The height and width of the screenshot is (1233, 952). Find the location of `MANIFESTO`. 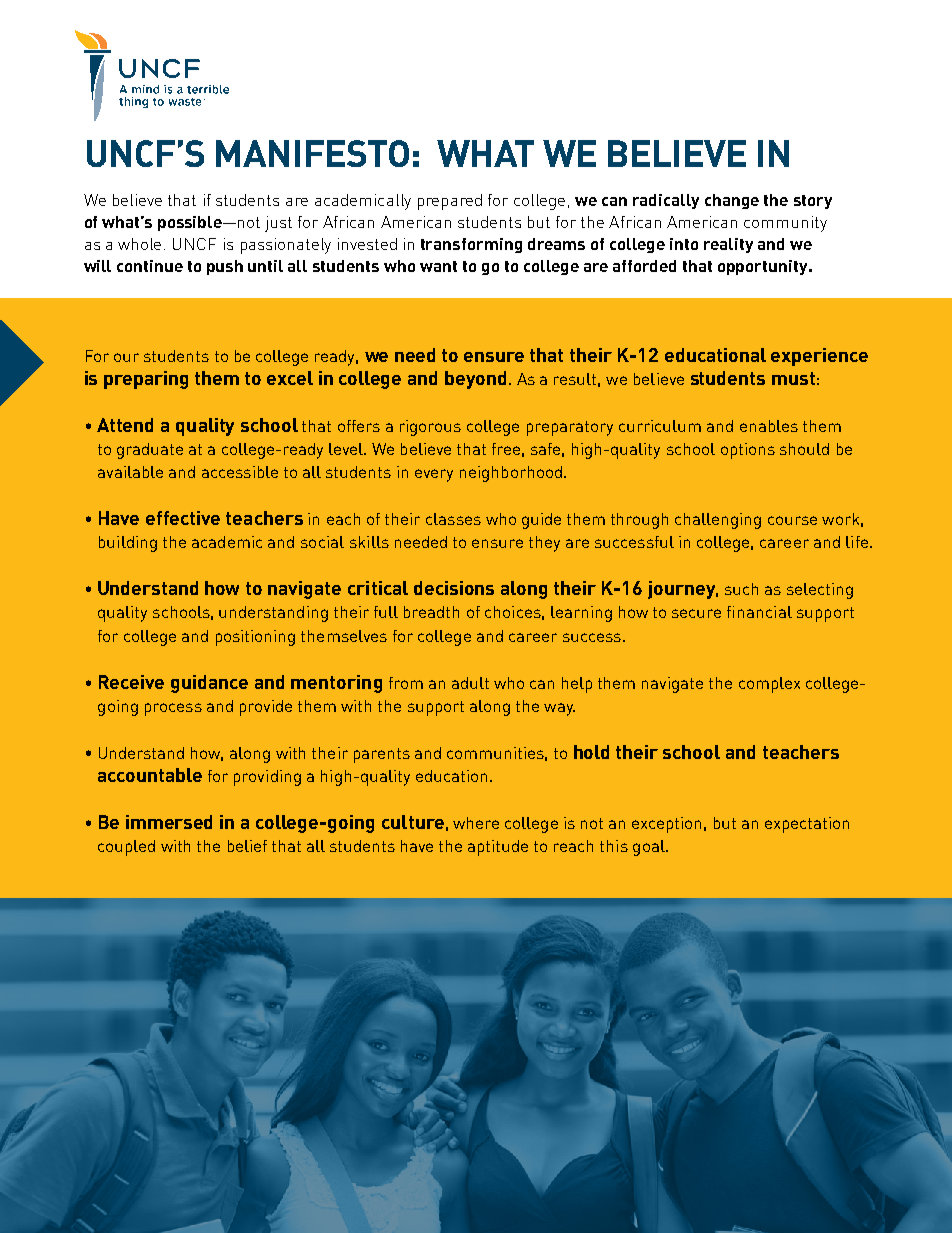

MANIFESTO is located at coordinates (312, 153).
